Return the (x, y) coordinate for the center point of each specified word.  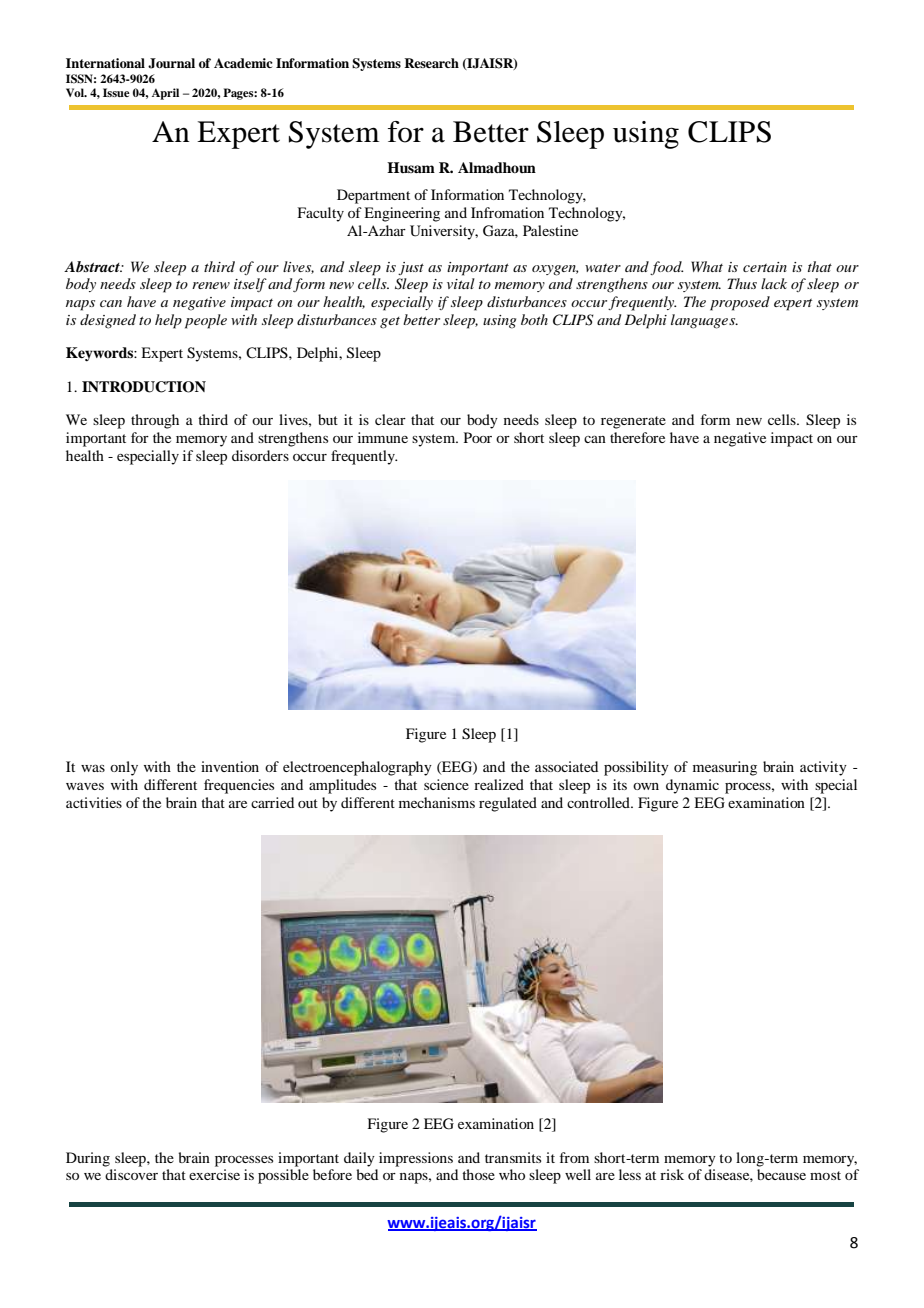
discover (131, 1174)
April (165, 94)
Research (431, 63)
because (781, 1174)
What (707, 266)
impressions (416, 1159)
